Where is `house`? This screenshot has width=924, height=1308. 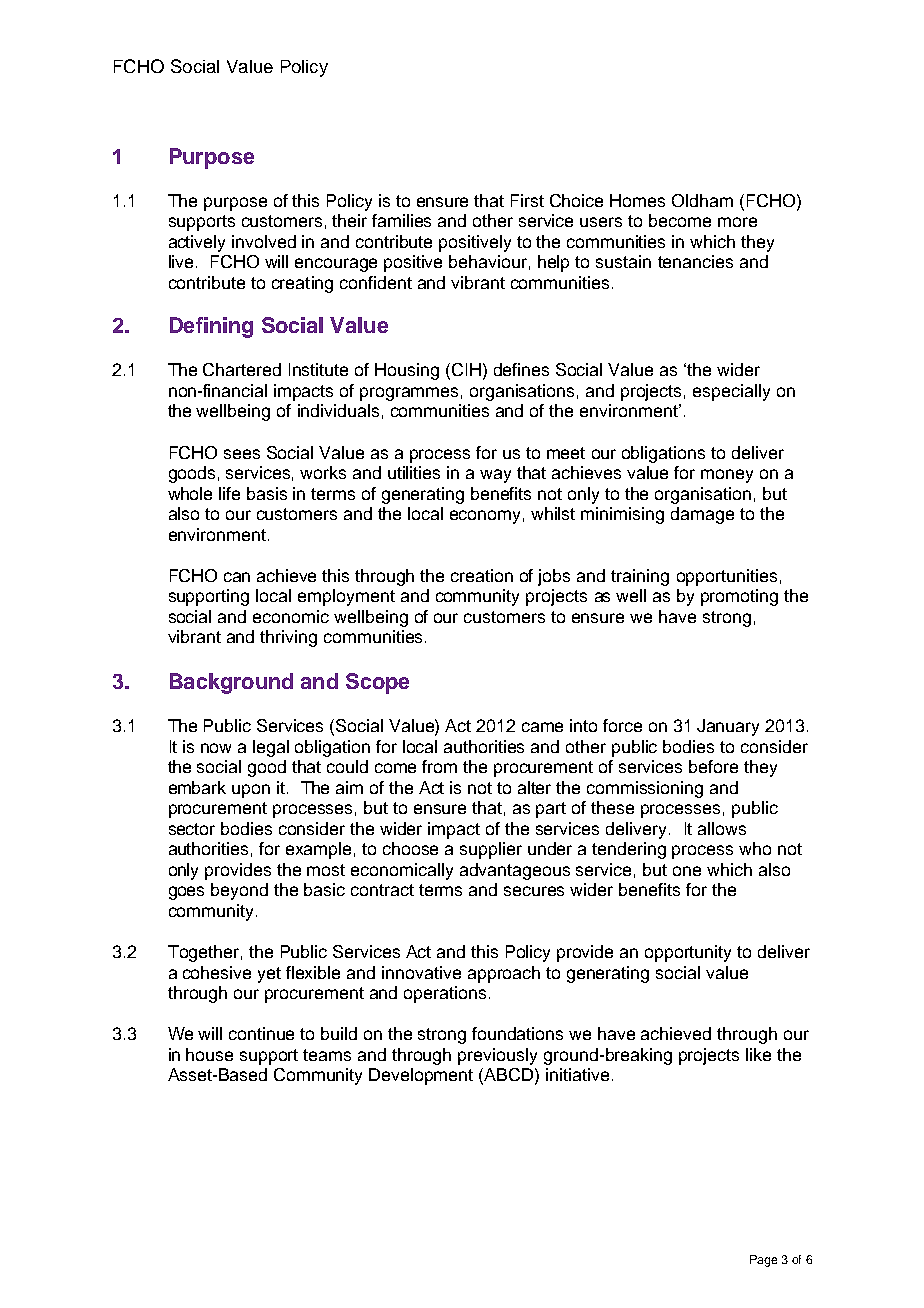 house is located at coordinates (209, 1054).
